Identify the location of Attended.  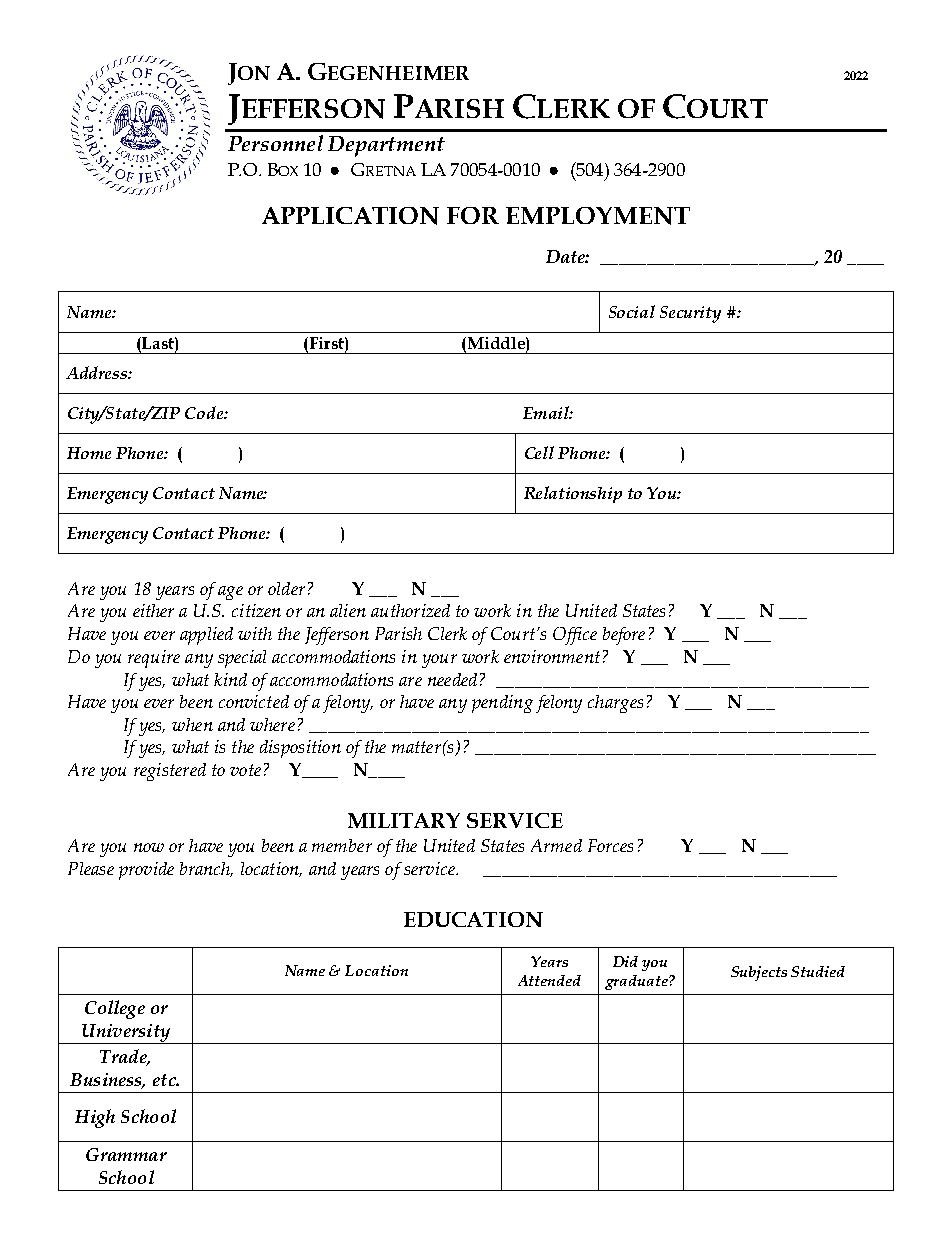
(549, 980).
